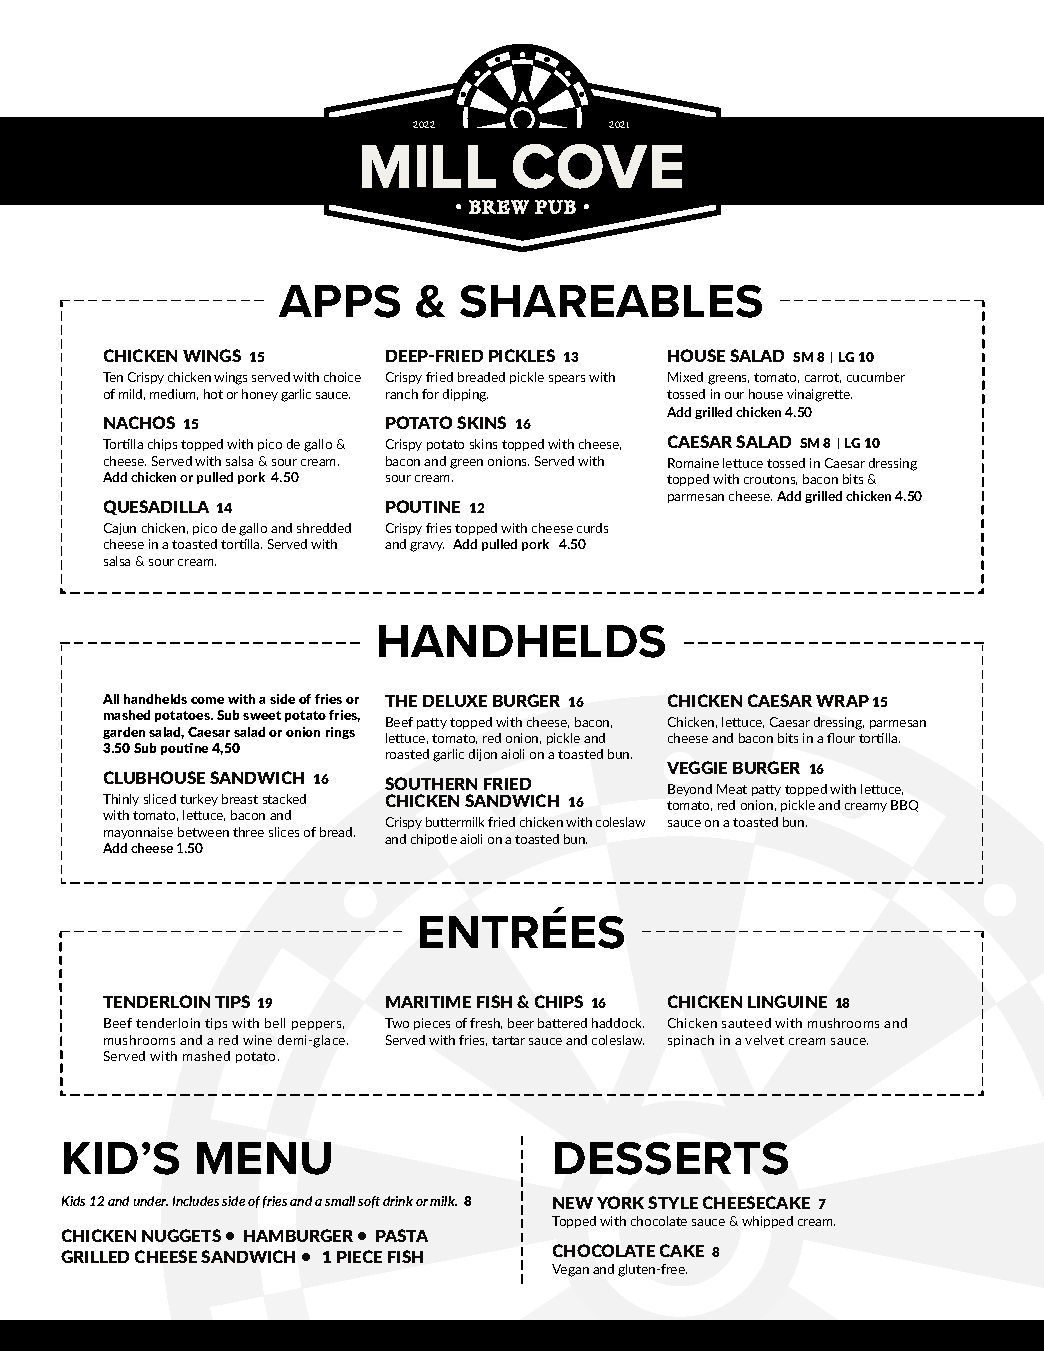 Image resolution: width=1044 pixels, height=1351 pixels. What do you see at coordinates (770, 480) in the screenshot?
I see `croutons` at bounding box center [770, 480].
